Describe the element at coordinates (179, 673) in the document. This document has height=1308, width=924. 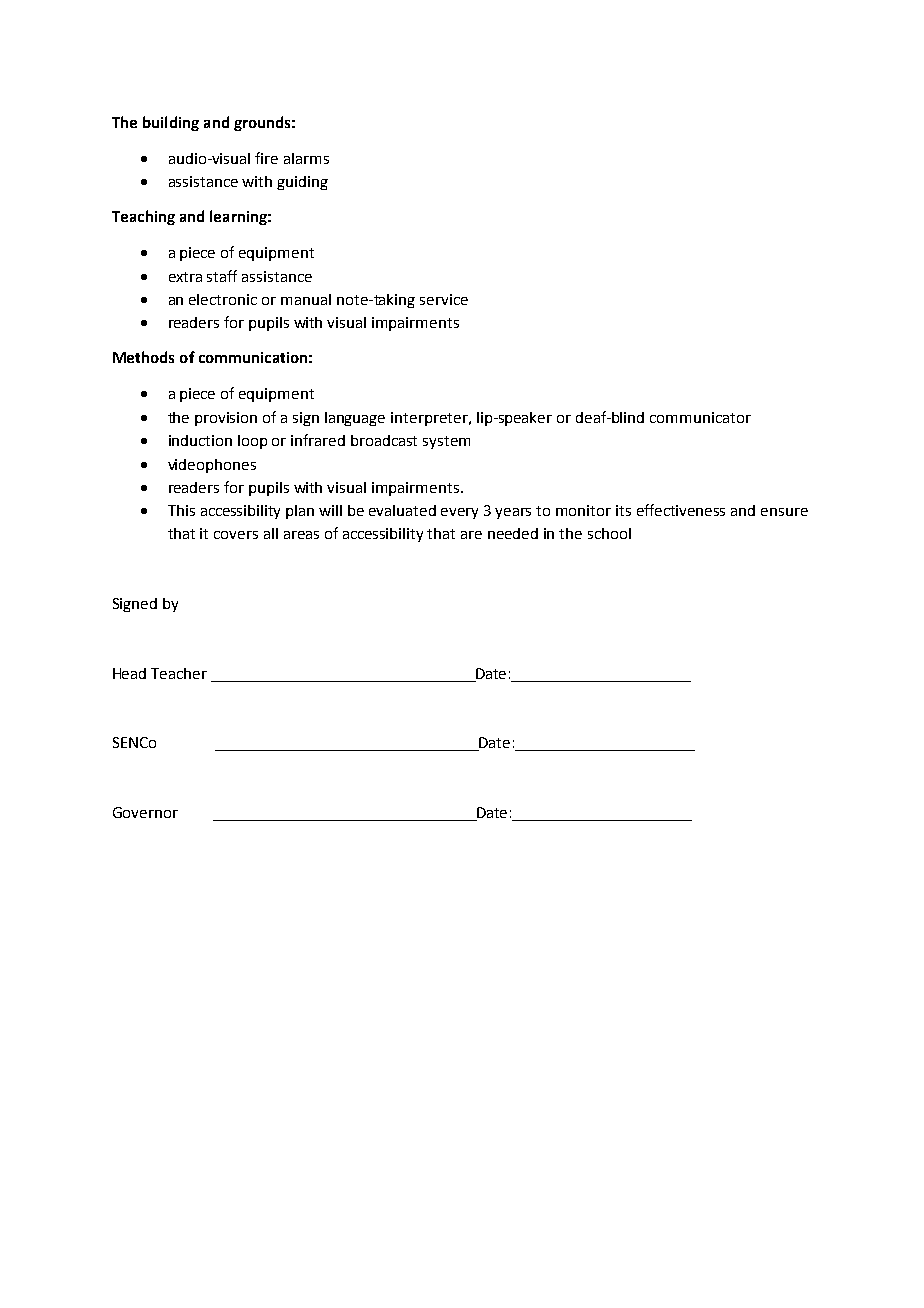
I see `Teacher` at that location.
